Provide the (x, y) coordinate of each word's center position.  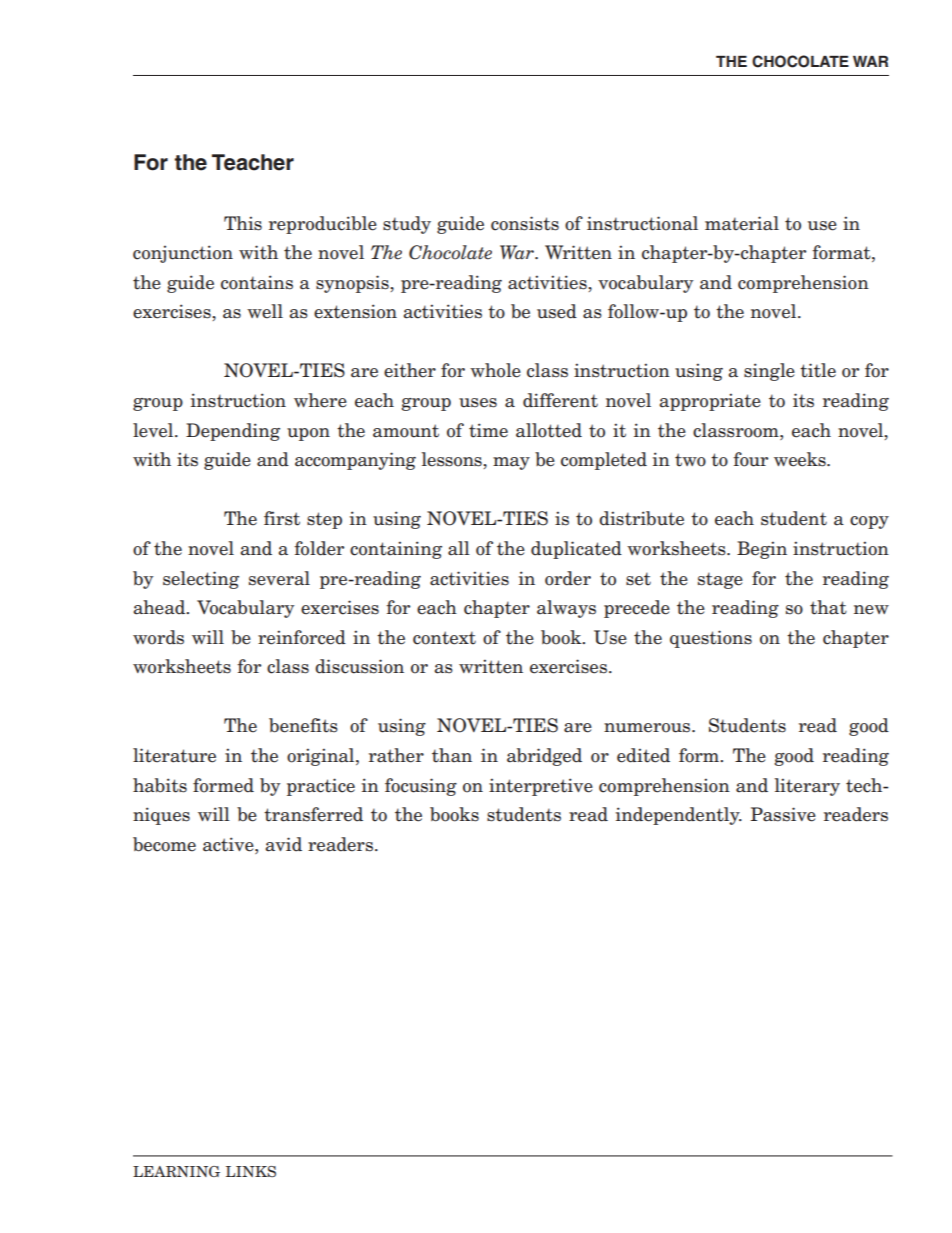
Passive (783, 814)
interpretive (541, 787)
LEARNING (176, 1171)
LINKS (251, 1171)
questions (711, 639)
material (742, 223)
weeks (801, 459)
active (229, 844)
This (243, 223)
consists (525, 223)
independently (679, 816)
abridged (544, 757)
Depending (233, 432)
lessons (452, 459)
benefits (303, 725)
